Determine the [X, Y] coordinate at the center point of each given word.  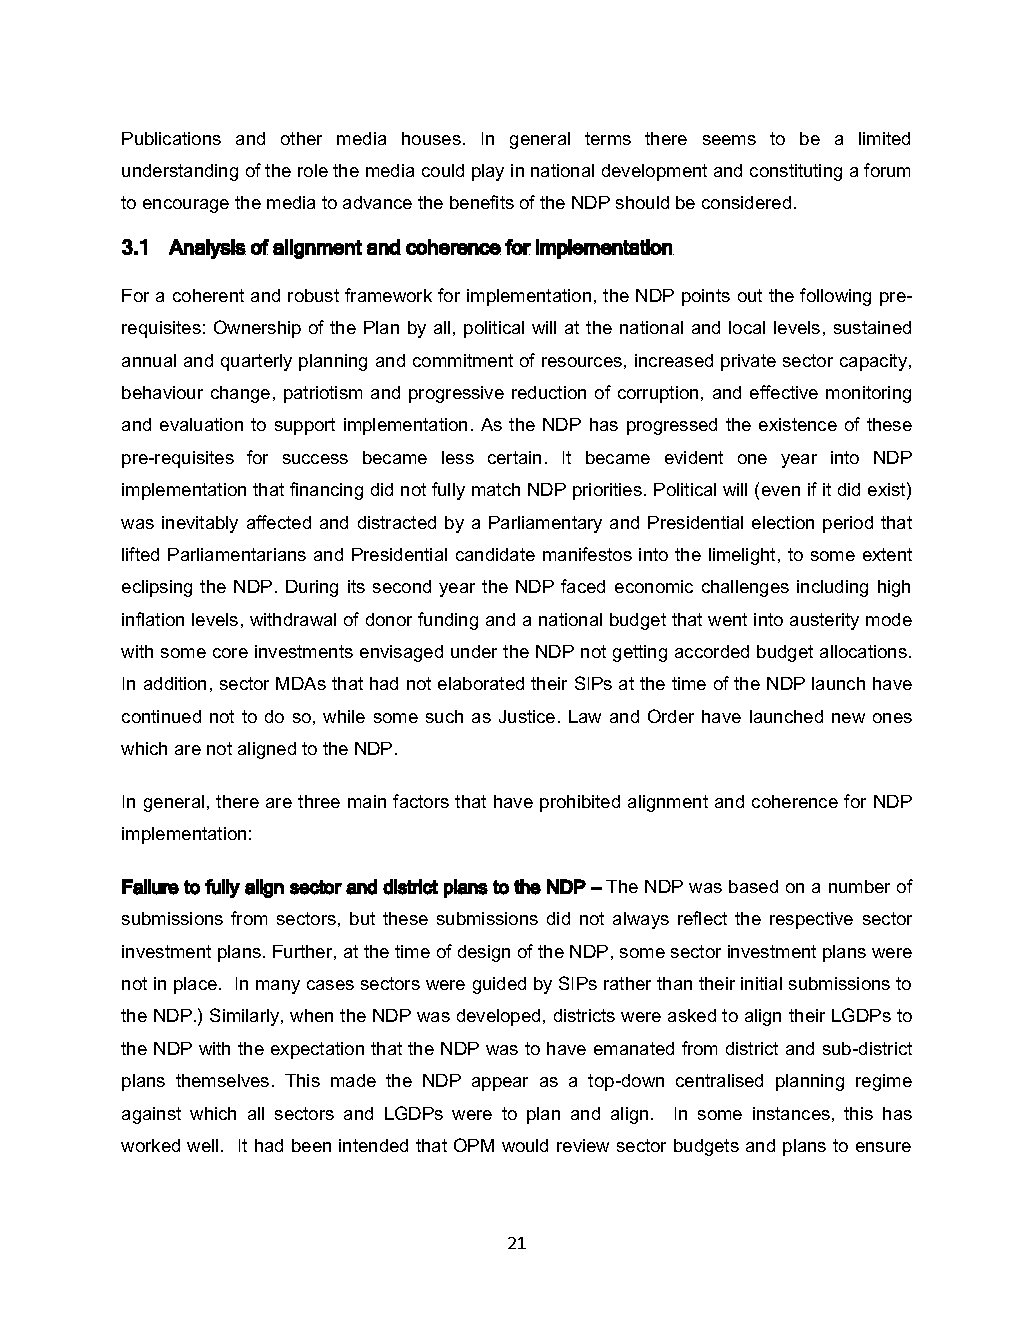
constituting [796, 172]
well [202, 1145]
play [488, 172]
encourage [186, 206]
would [525, 1145]
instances [791, 1113]
